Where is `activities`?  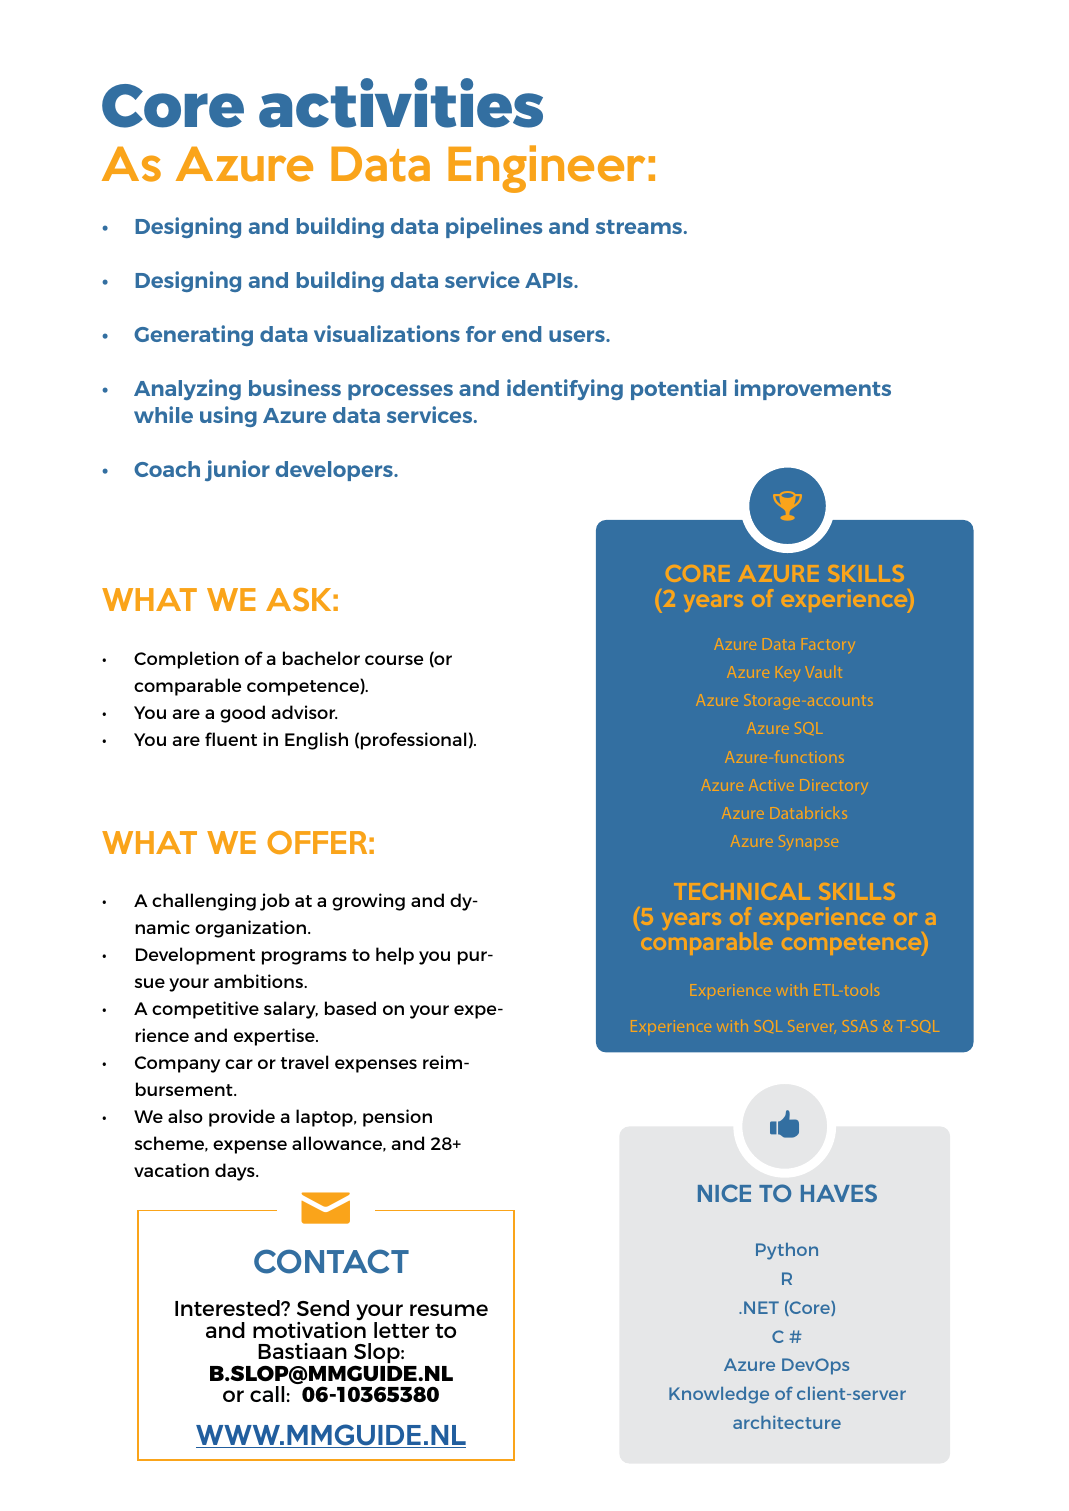
activities is located at coordinates (401, 103).
